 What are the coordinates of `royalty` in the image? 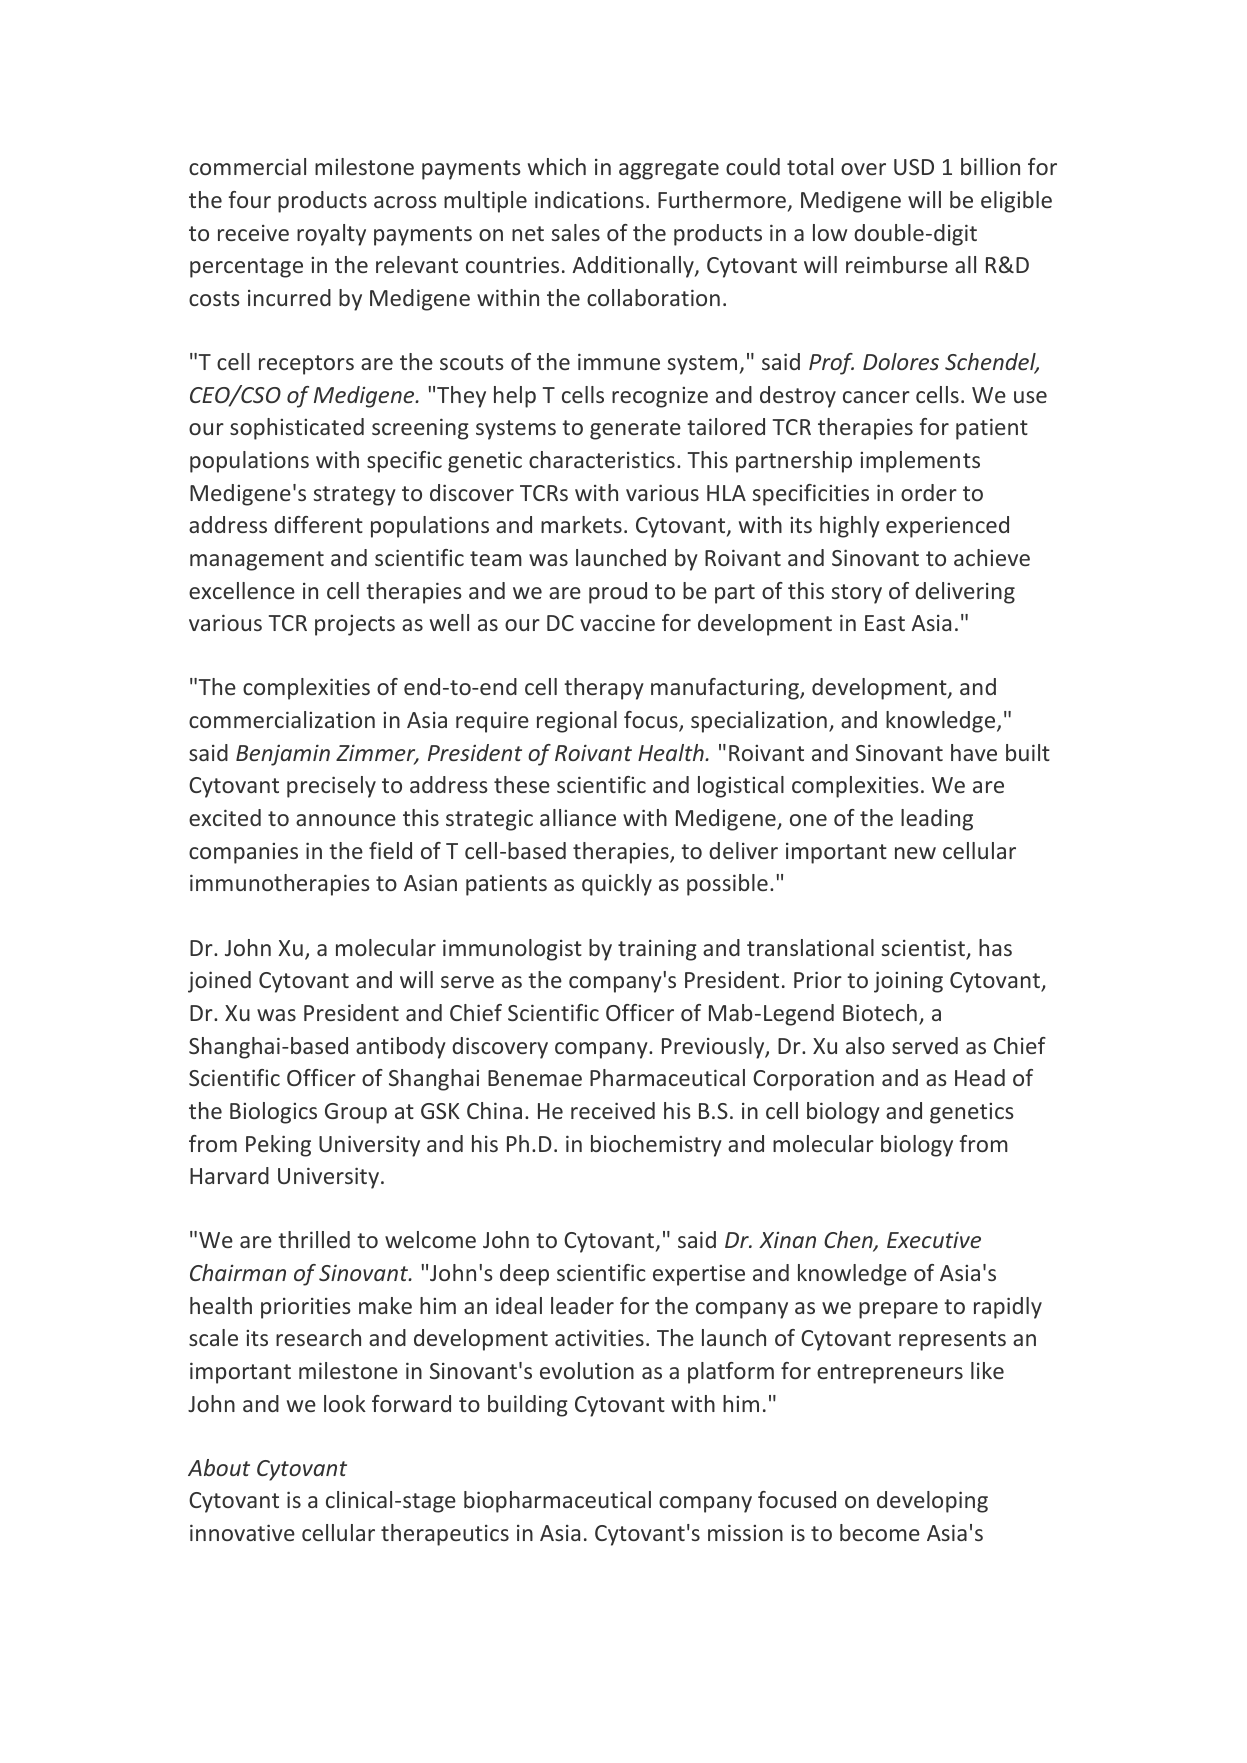 It's located at (331, 235).
